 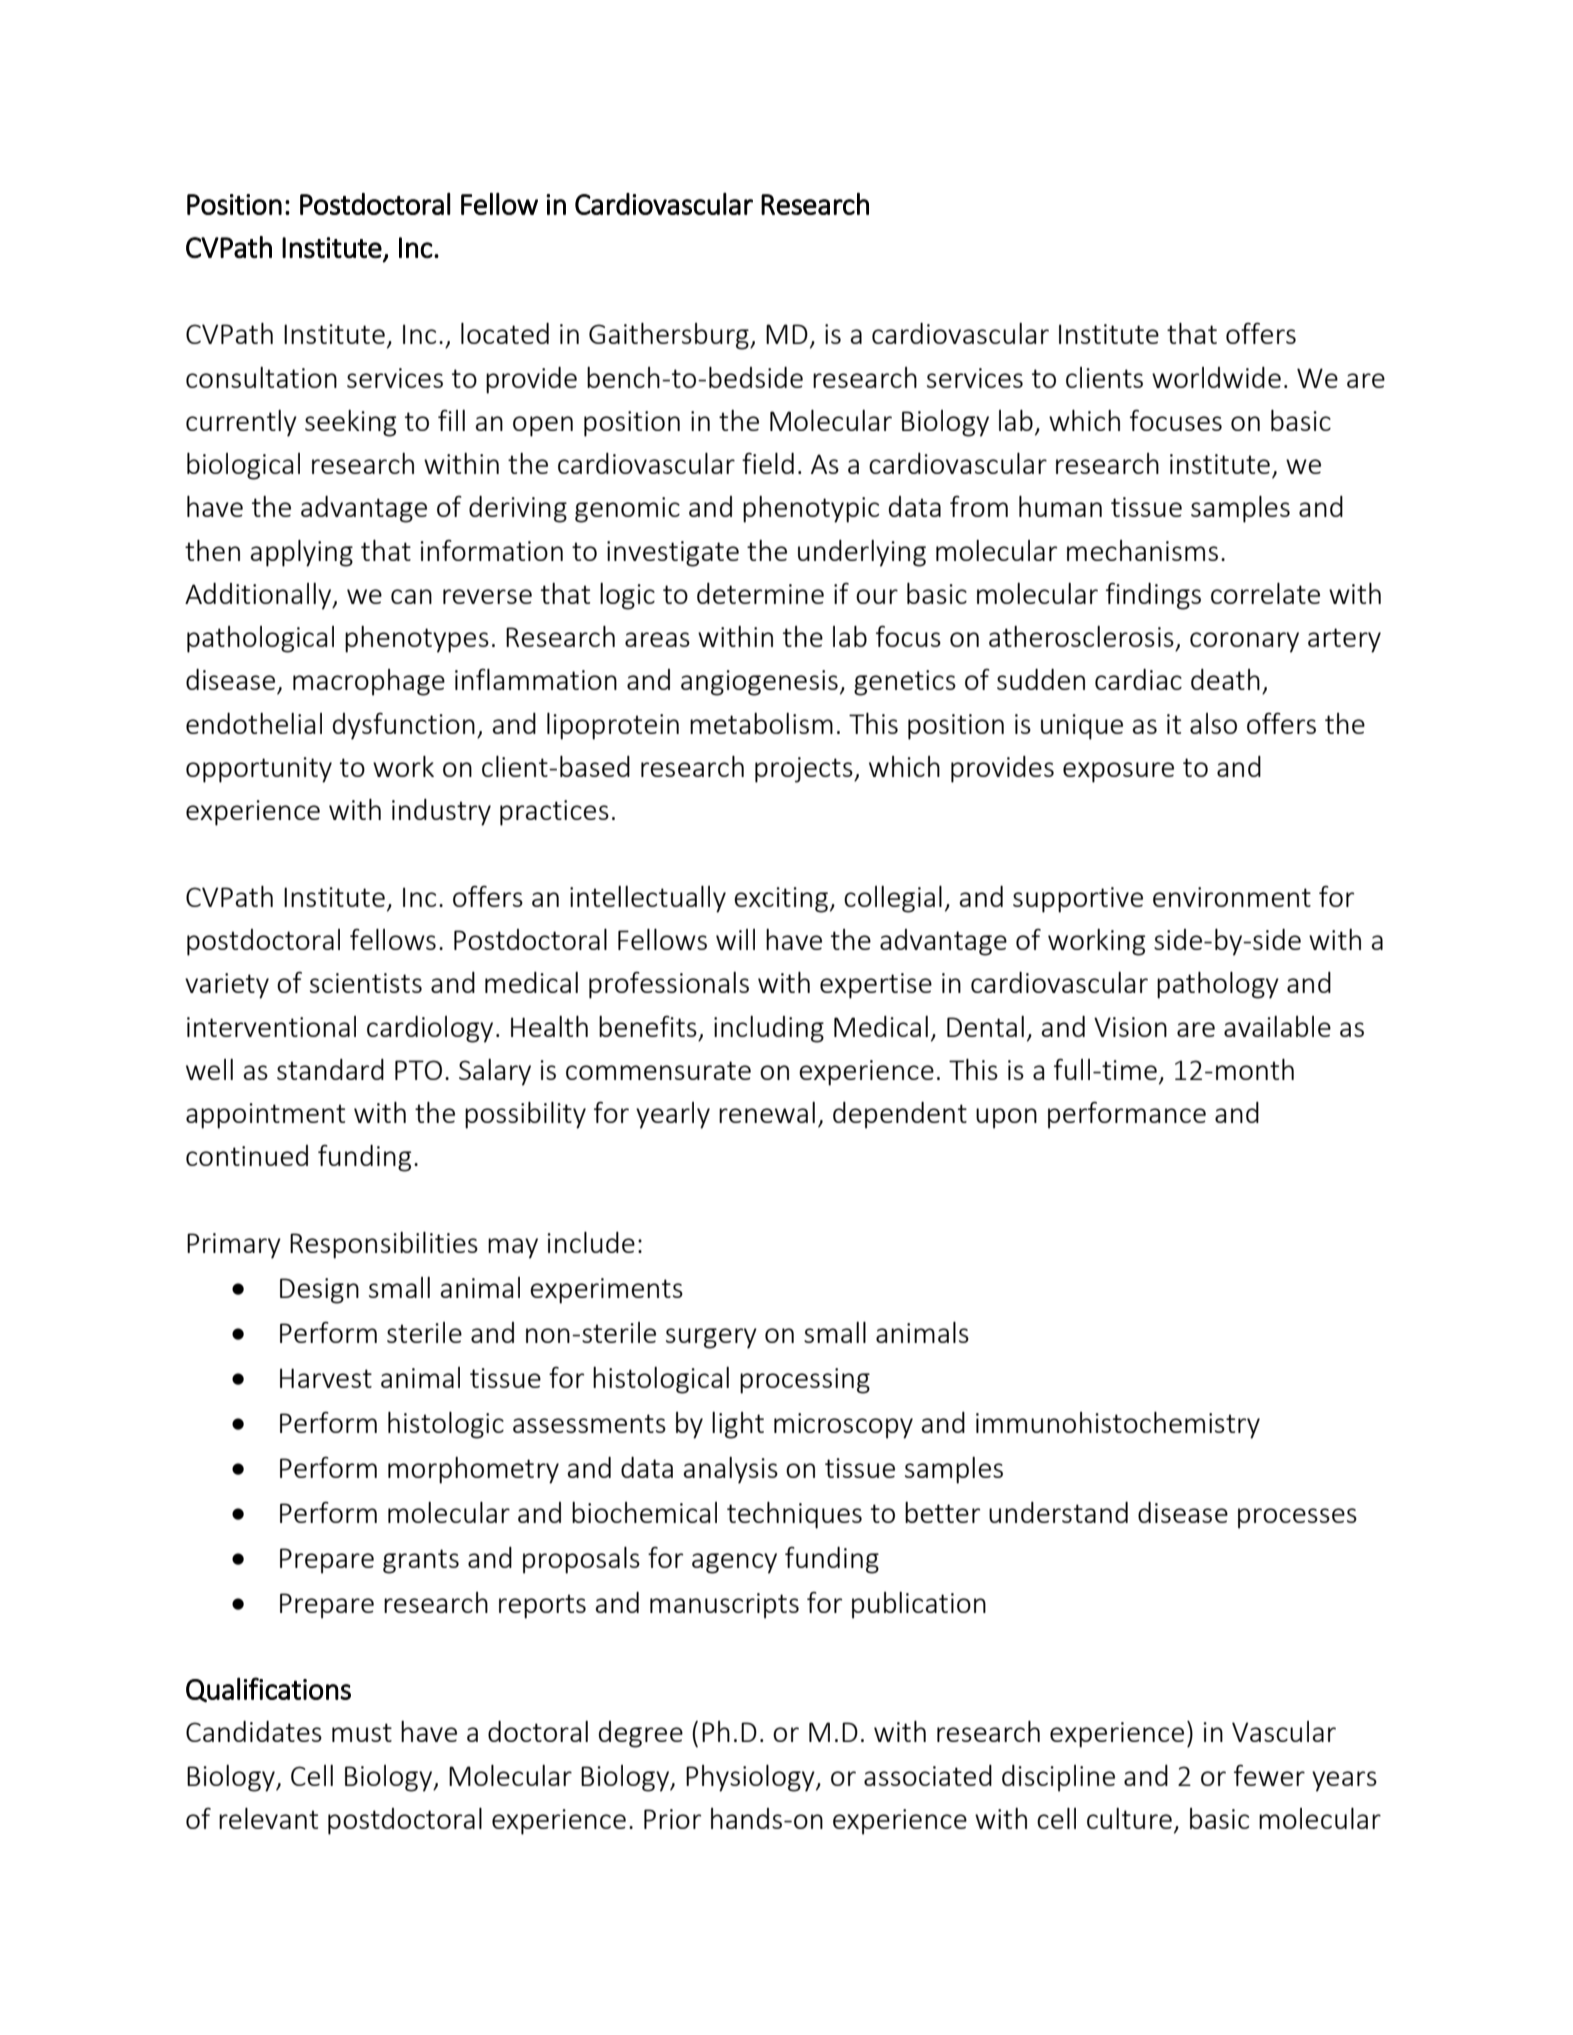 What do you see at coordinates (350, 423) in the screenshot?
I see `seeking` at bounding box center [350, 423].
